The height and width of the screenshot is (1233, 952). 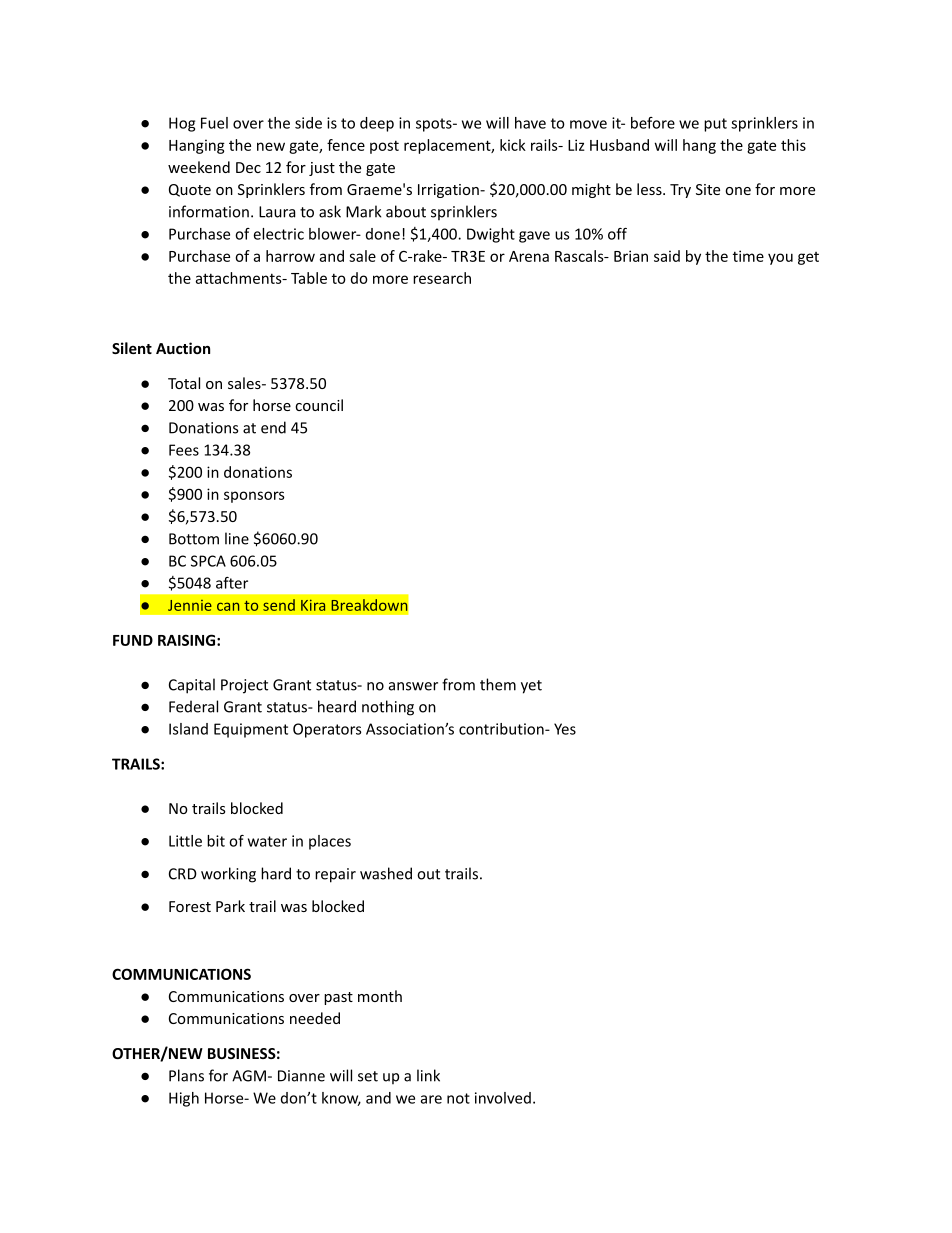 I want to click on put, so click(x=715, y=125).
